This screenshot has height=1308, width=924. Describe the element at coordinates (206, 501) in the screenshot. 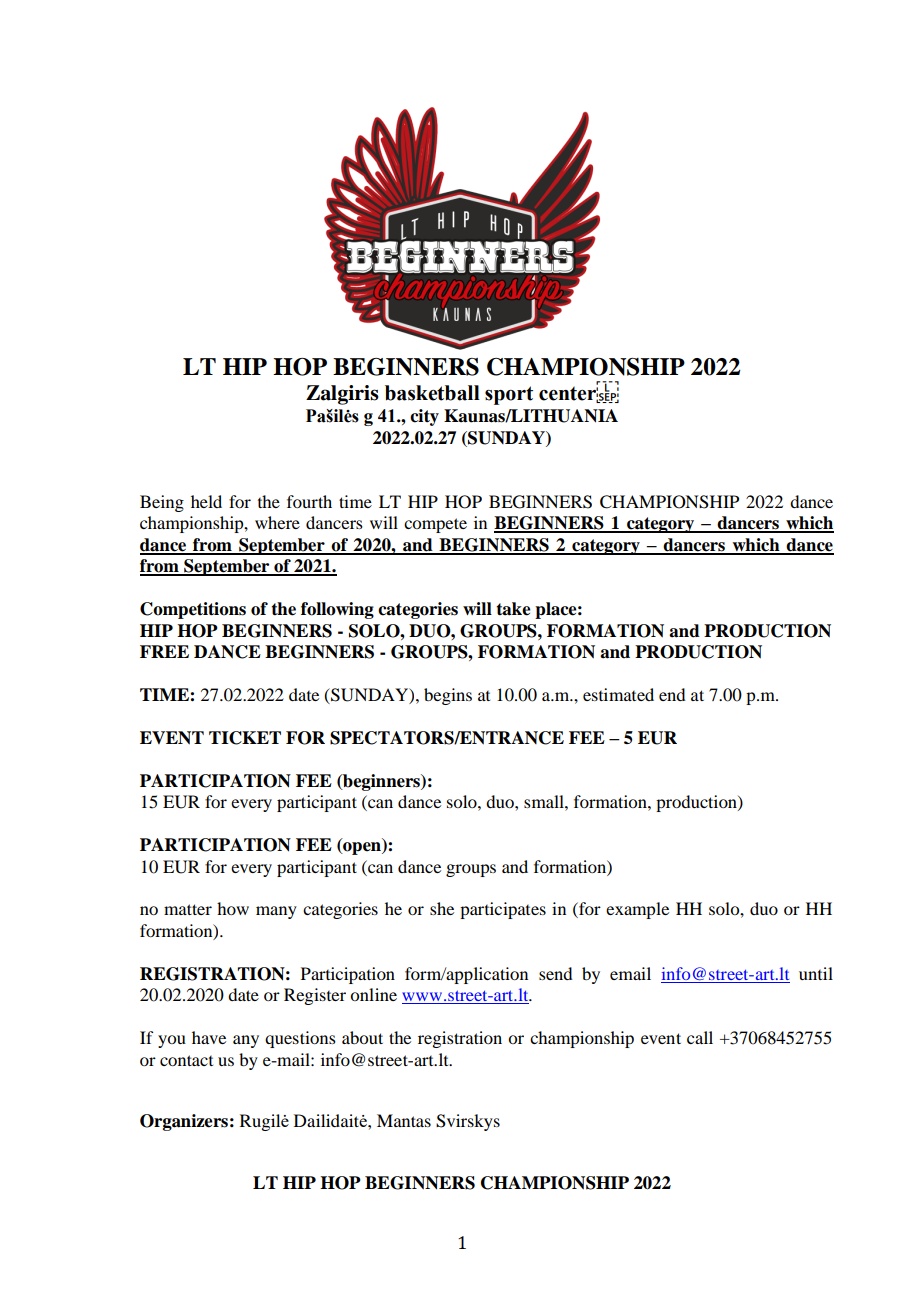

I see `held` at that location.
